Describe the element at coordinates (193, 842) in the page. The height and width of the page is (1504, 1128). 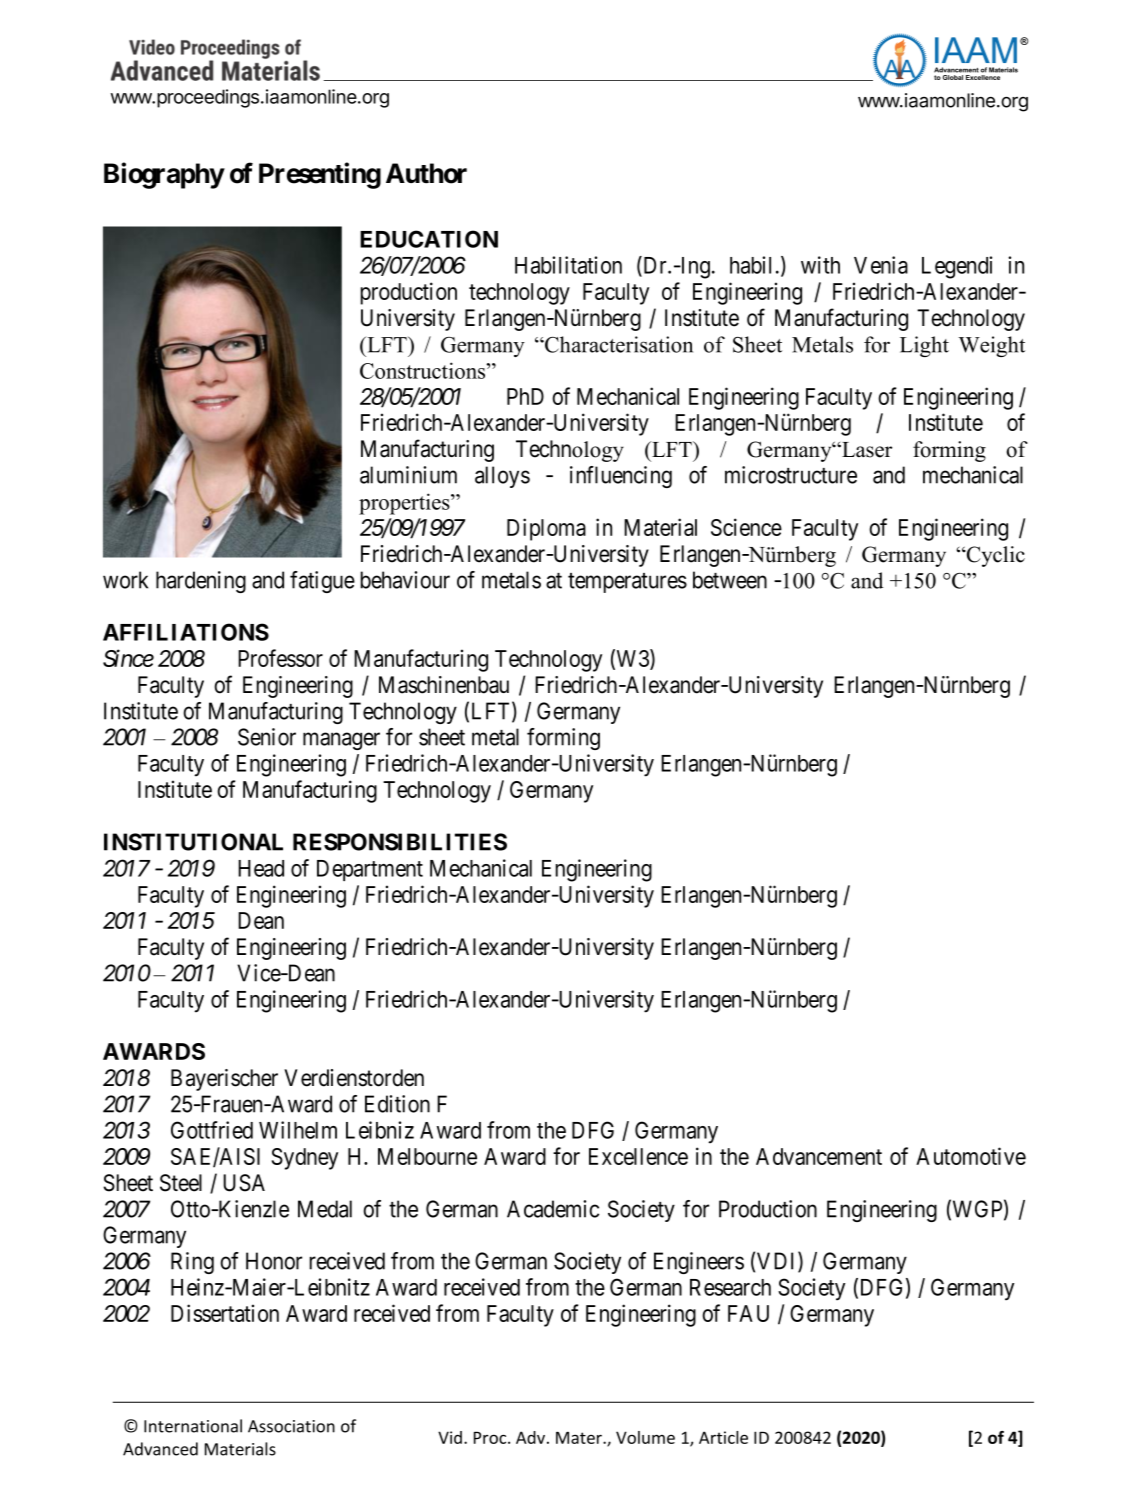
I see `INSTITUTIONAL` at that location.
